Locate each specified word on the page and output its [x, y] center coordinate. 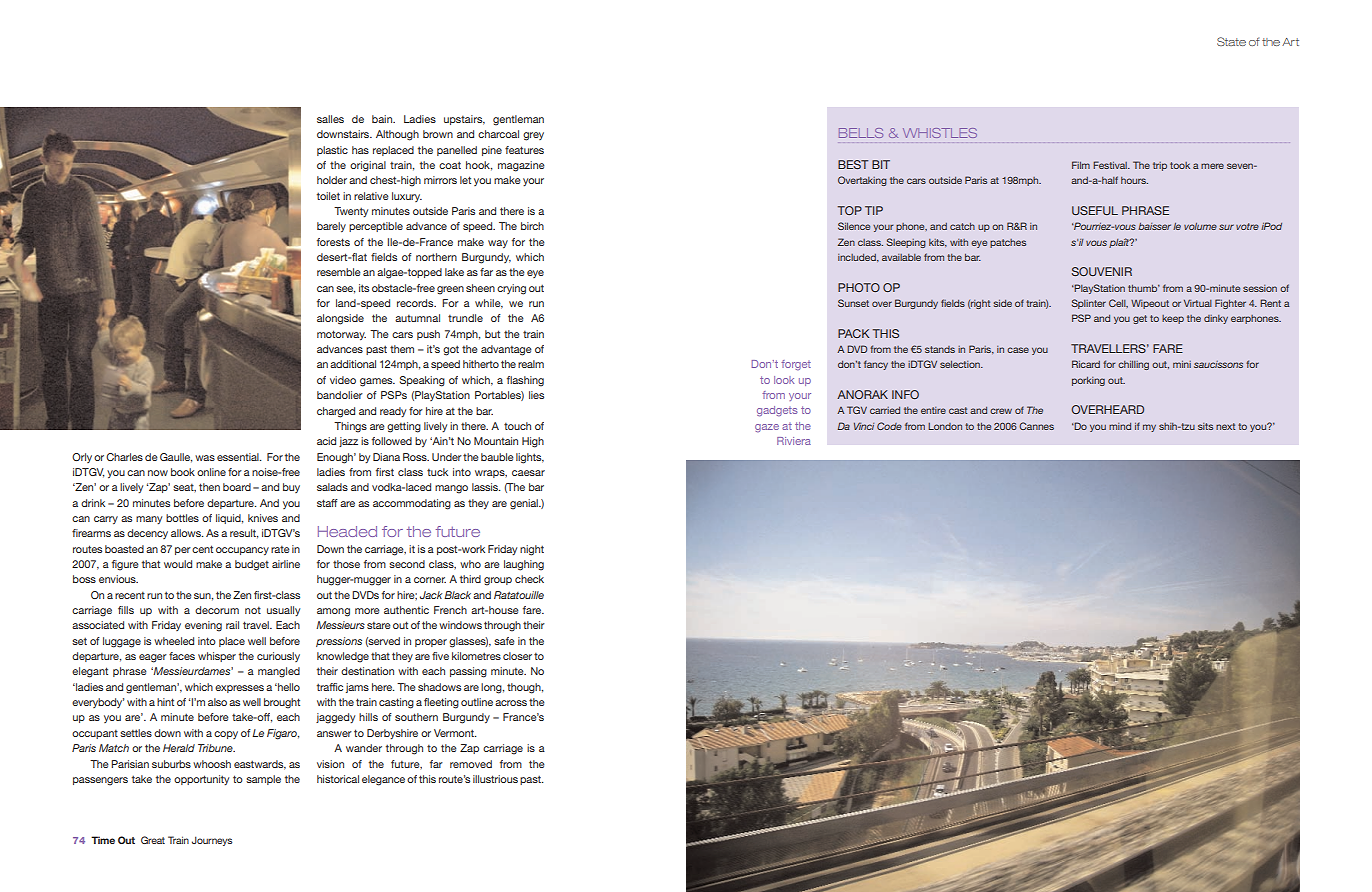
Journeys [212, 841]
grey [533, 136]
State [1231, 41]
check [529, 579]
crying [511, 289]
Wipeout [1150, 304]
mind [1120, 426]
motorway [341, 335]
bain [383, 119]
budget [252, 565]
